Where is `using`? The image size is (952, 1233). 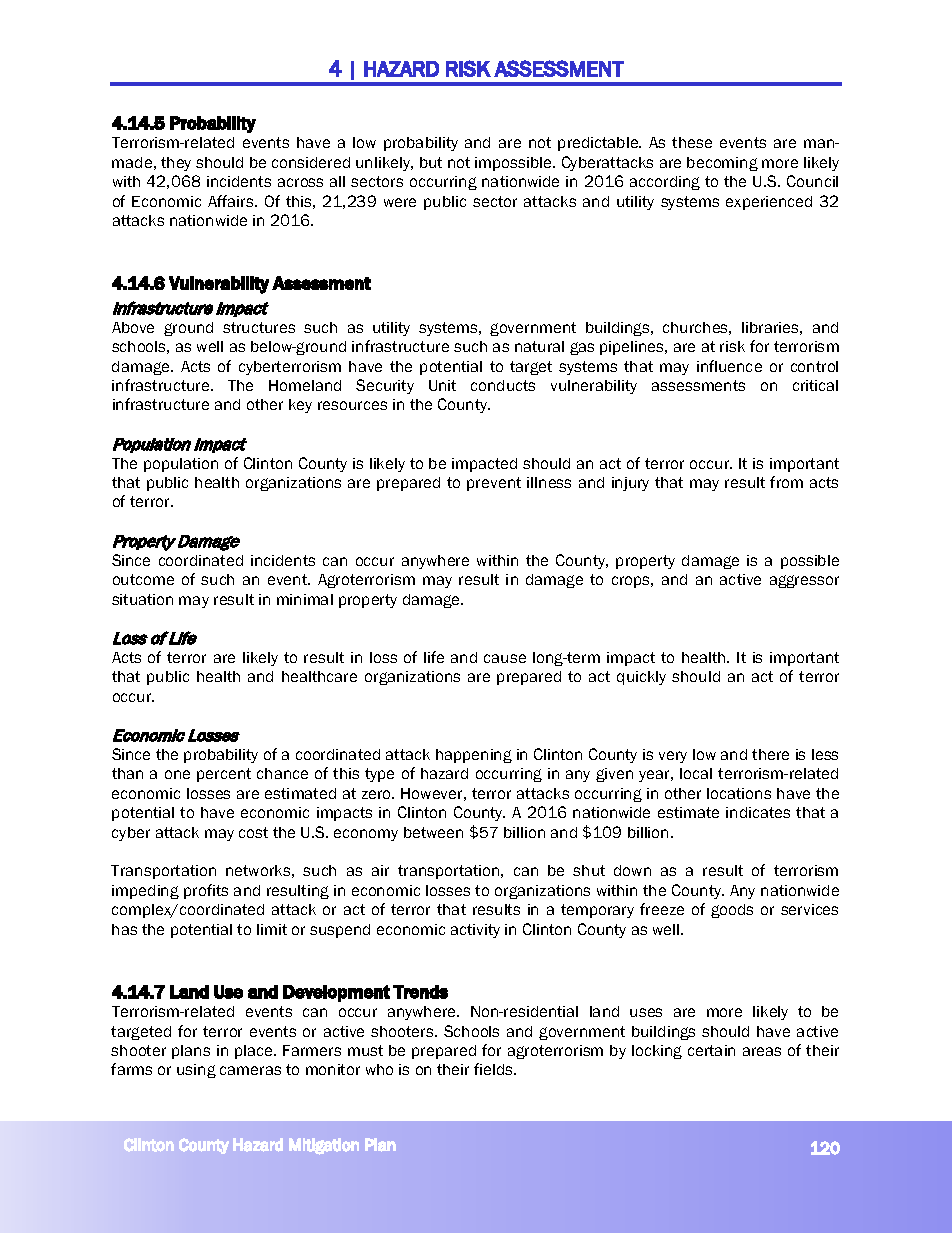
using is located at coordinates (196, 1071).
